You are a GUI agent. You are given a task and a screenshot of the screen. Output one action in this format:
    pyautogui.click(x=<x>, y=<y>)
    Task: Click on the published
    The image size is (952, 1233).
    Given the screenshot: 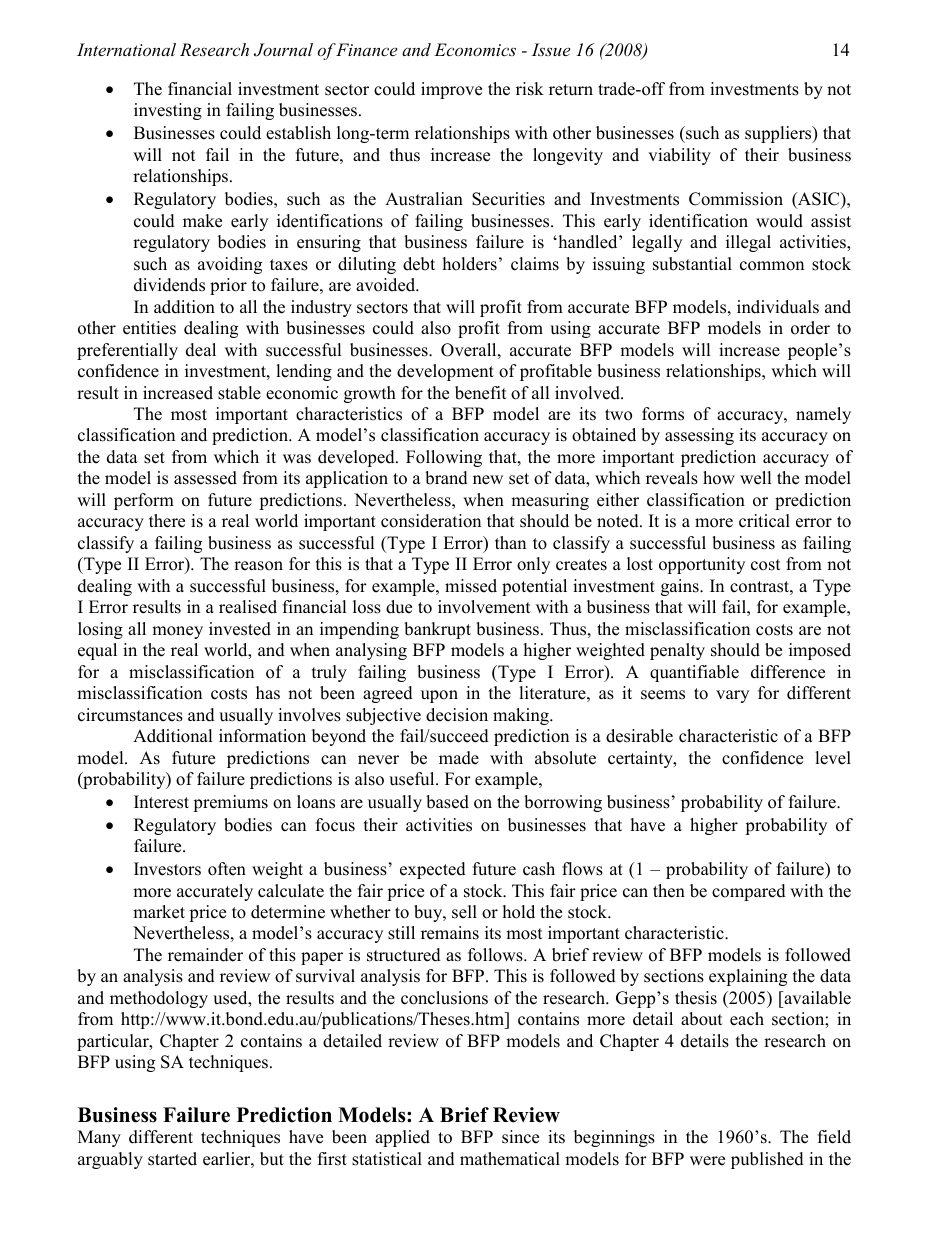 What is the action you would take?
    pyautogui.click(x=767, y=1160)
